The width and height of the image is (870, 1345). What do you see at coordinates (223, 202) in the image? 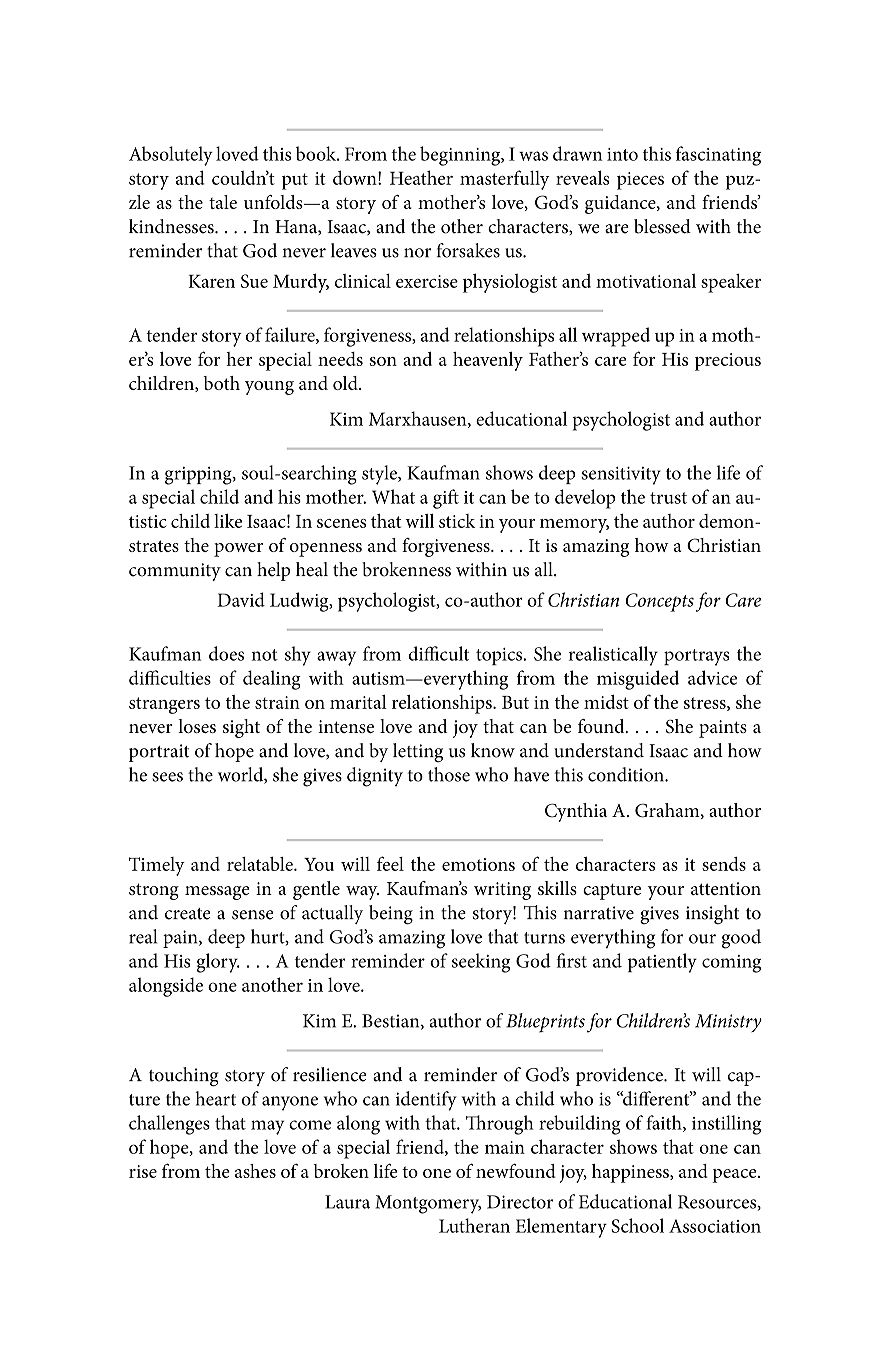
I see `tale` at bounding box center [223, 202].
